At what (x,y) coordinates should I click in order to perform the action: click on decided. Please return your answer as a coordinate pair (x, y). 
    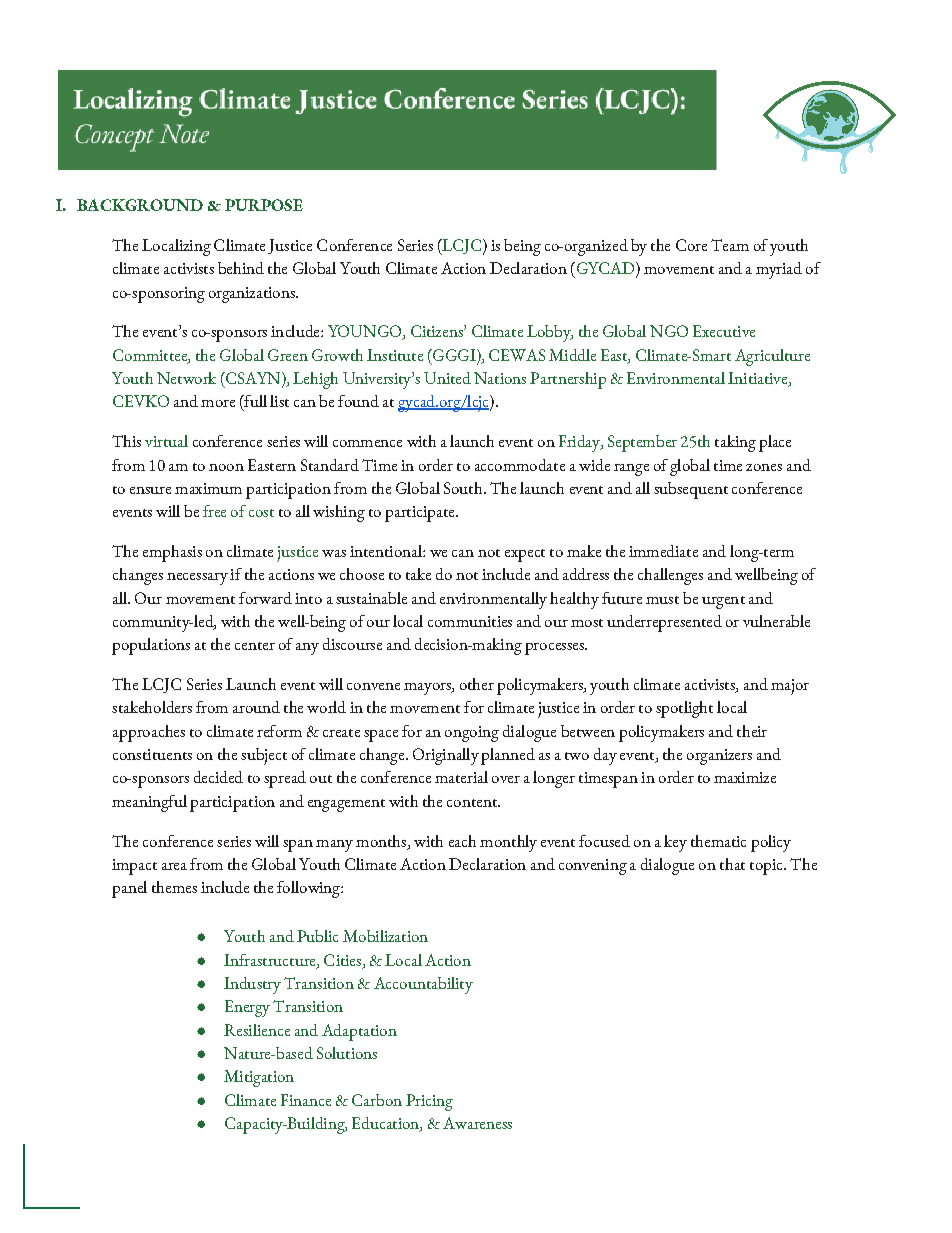
    Looking at the image, I should click on (218, 777).
